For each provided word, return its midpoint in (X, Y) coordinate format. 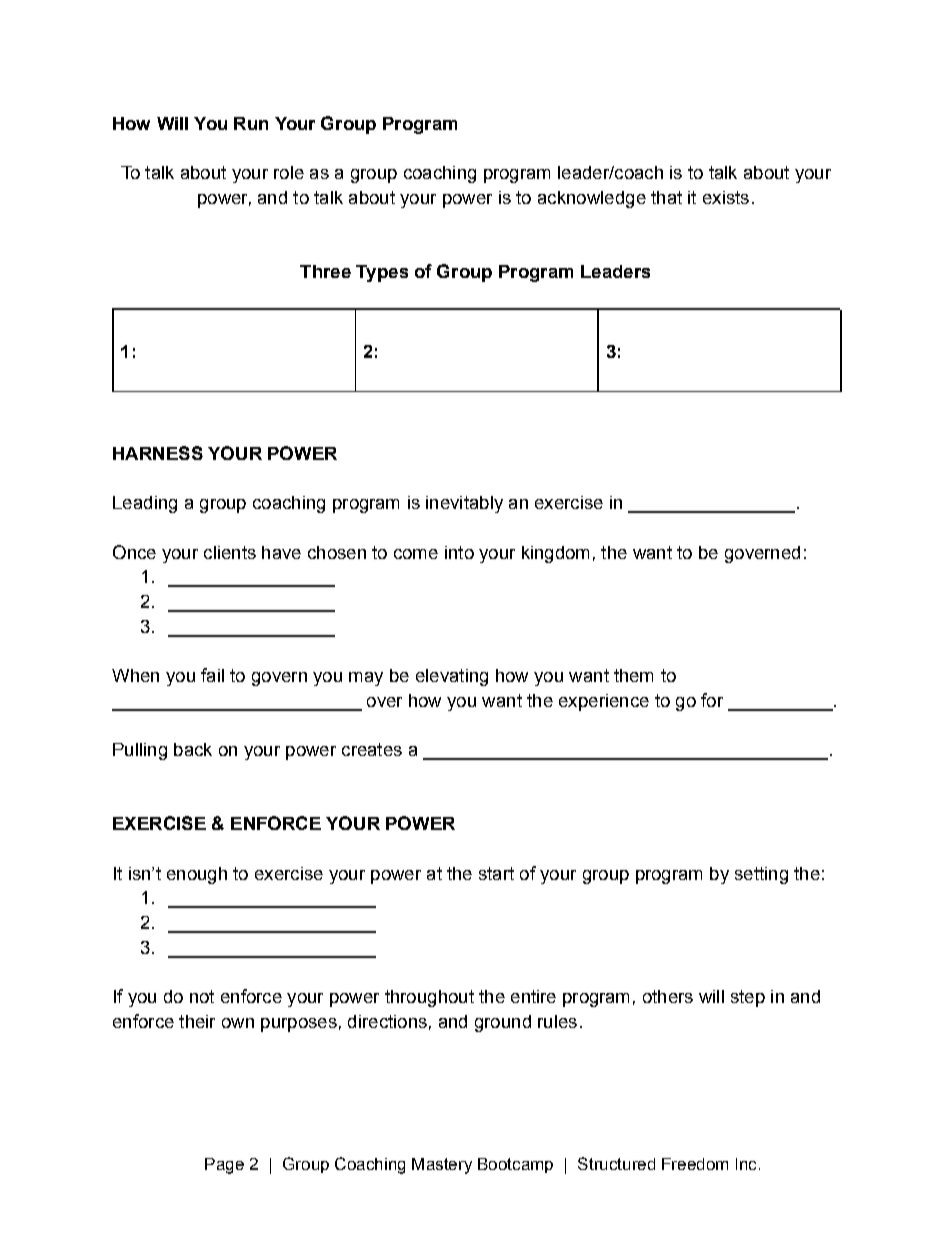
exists (726, 197)
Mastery (442, 1166)
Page (224, 1166)
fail (212, 675)
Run (251, 123)
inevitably (464, 504)
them (633, 675)
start (496, 873)
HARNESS (158, 453)
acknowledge (592, 199)
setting (761, 875)
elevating (452, 677)
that (666, 197)
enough (197, 875)
